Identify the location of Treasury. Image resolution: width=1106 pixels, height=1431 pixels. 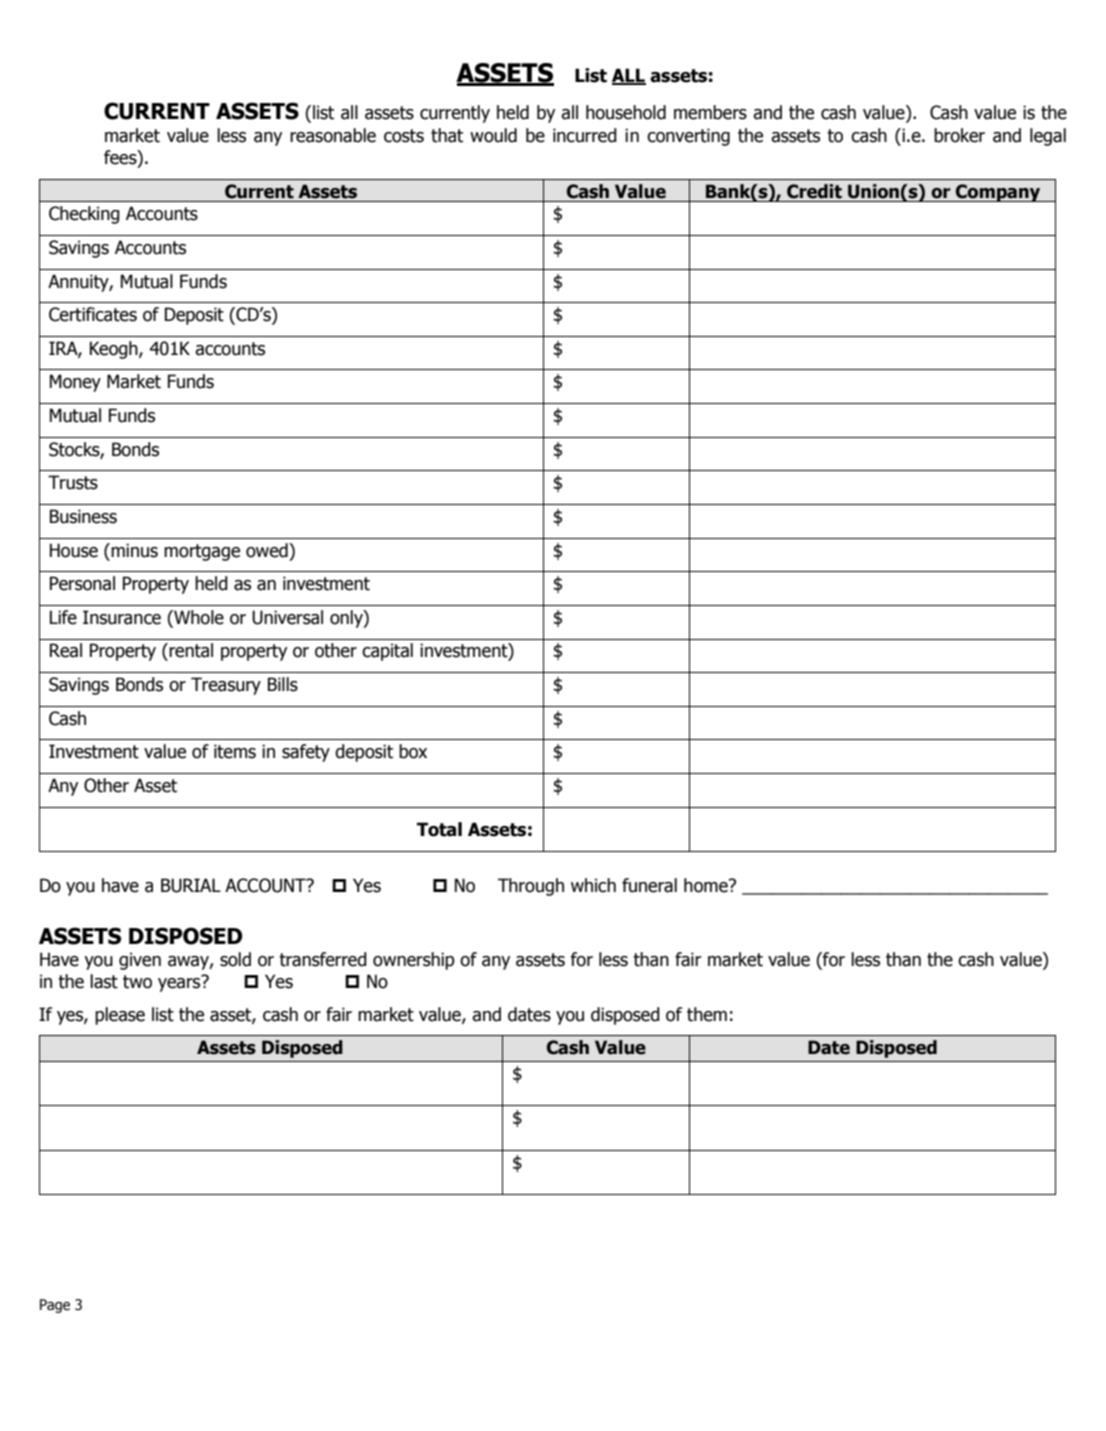
(226, 686).
